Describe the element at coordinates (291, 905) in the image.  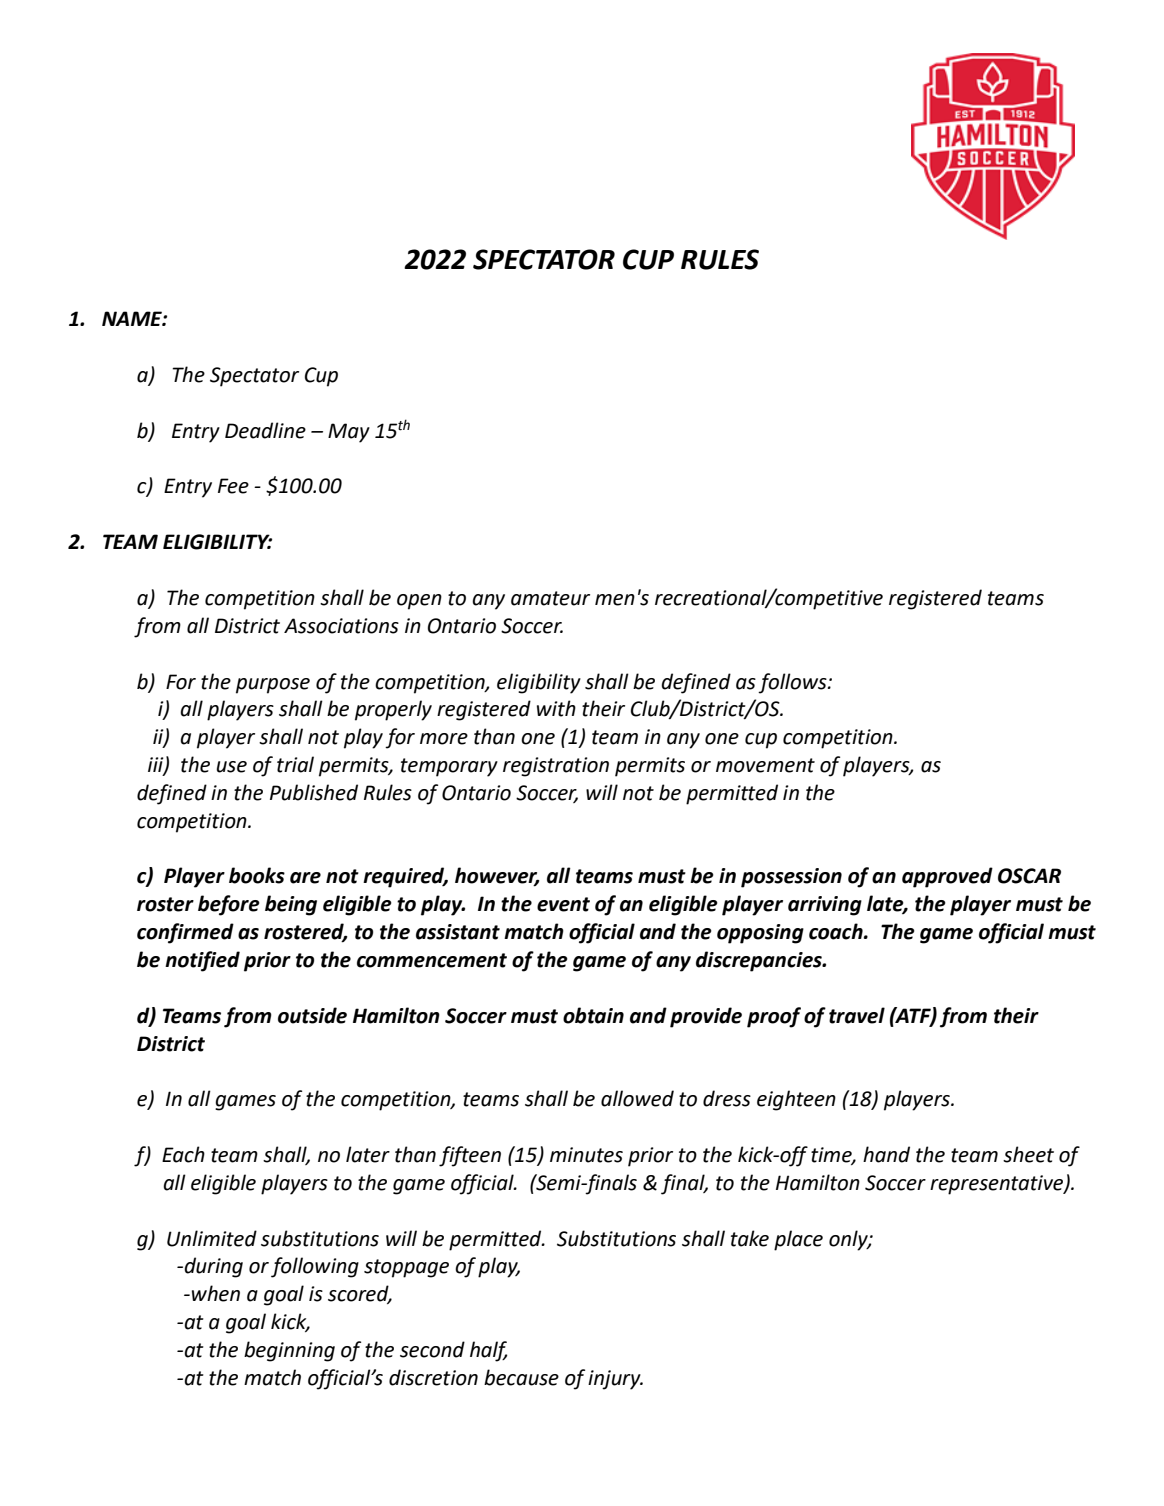
I see `being` at that location.
